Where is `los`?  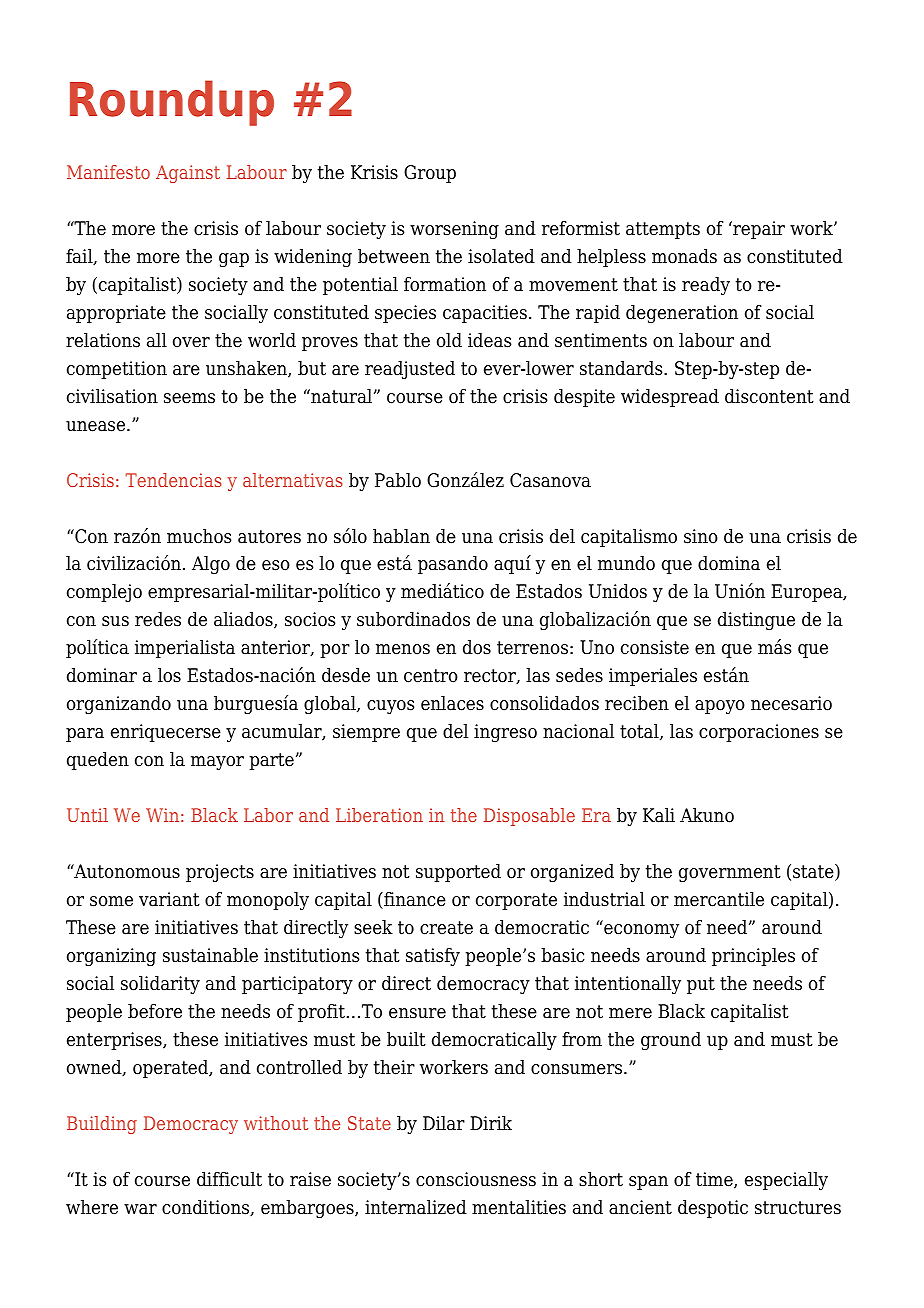 los is located at coordinates (169, 675).
